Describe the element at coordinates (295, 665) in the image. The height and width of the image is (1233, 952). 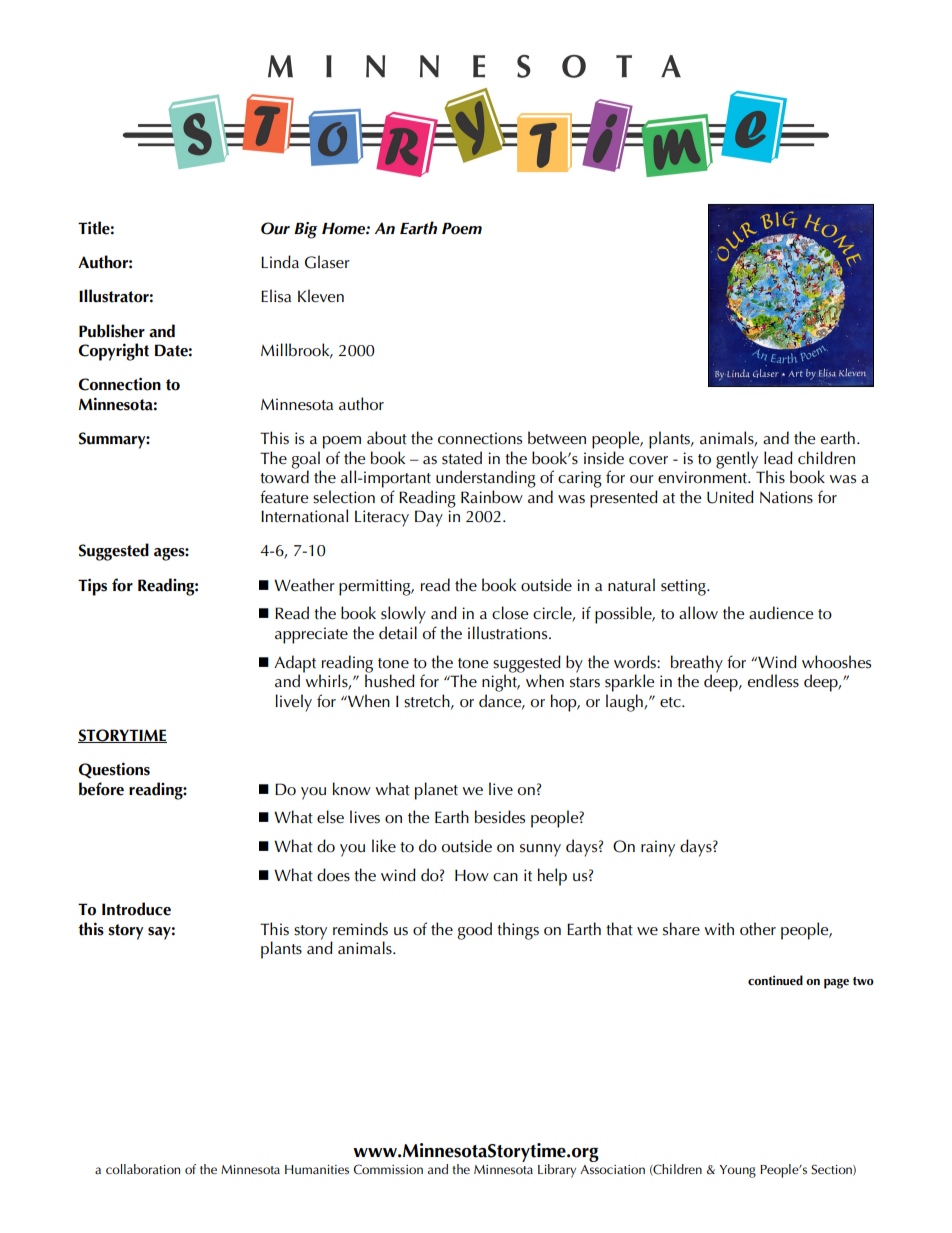
I see `Adapt` at that location.
